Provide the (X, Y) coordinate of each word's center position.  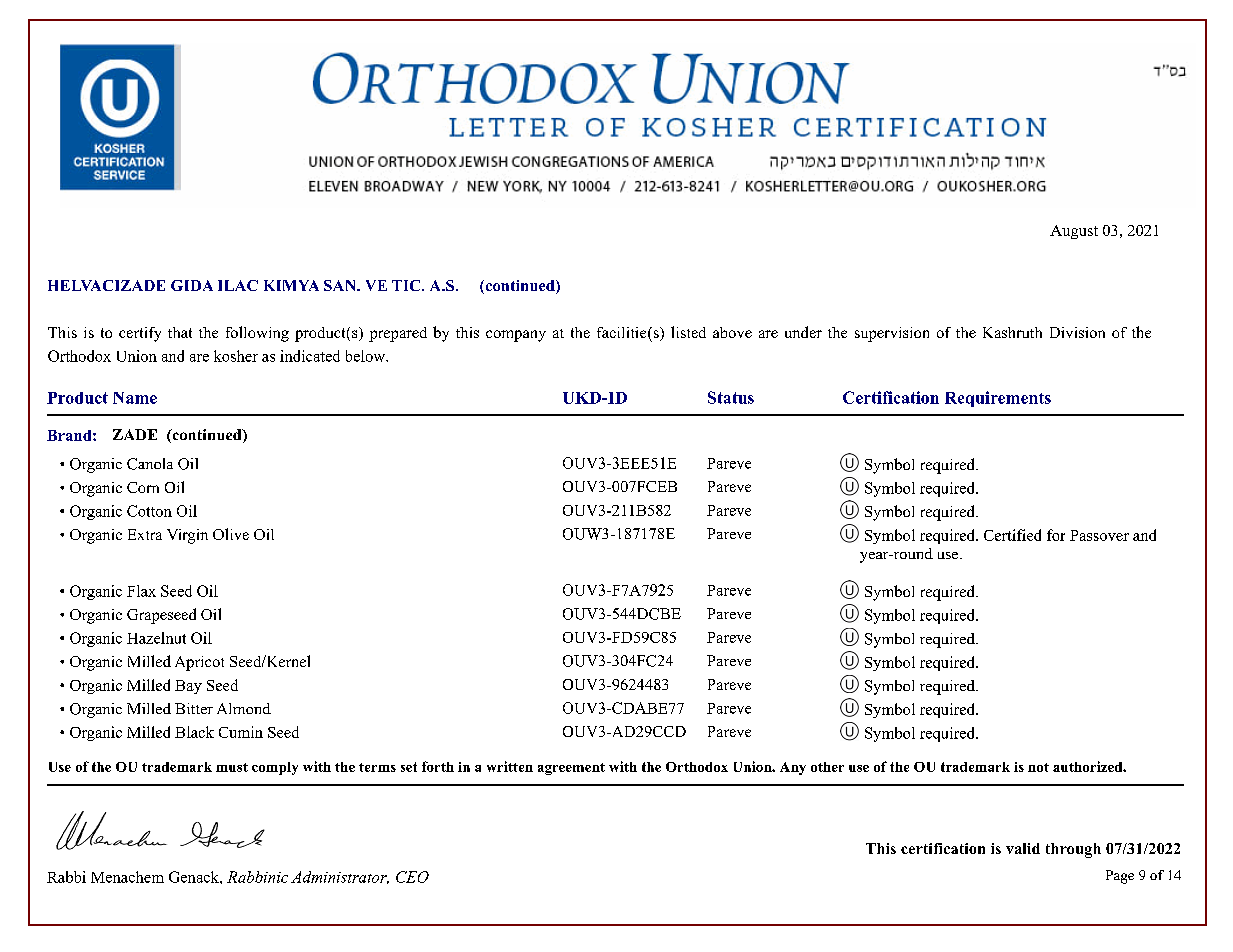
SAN (341, 285)
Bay (188, 687)
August (1074, 232)
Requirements (998, 399)
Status (731, 397)
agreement (571, 769)
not (1038, 767)
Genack (195, 877)
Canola (150, 464)
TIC (407, 285)
